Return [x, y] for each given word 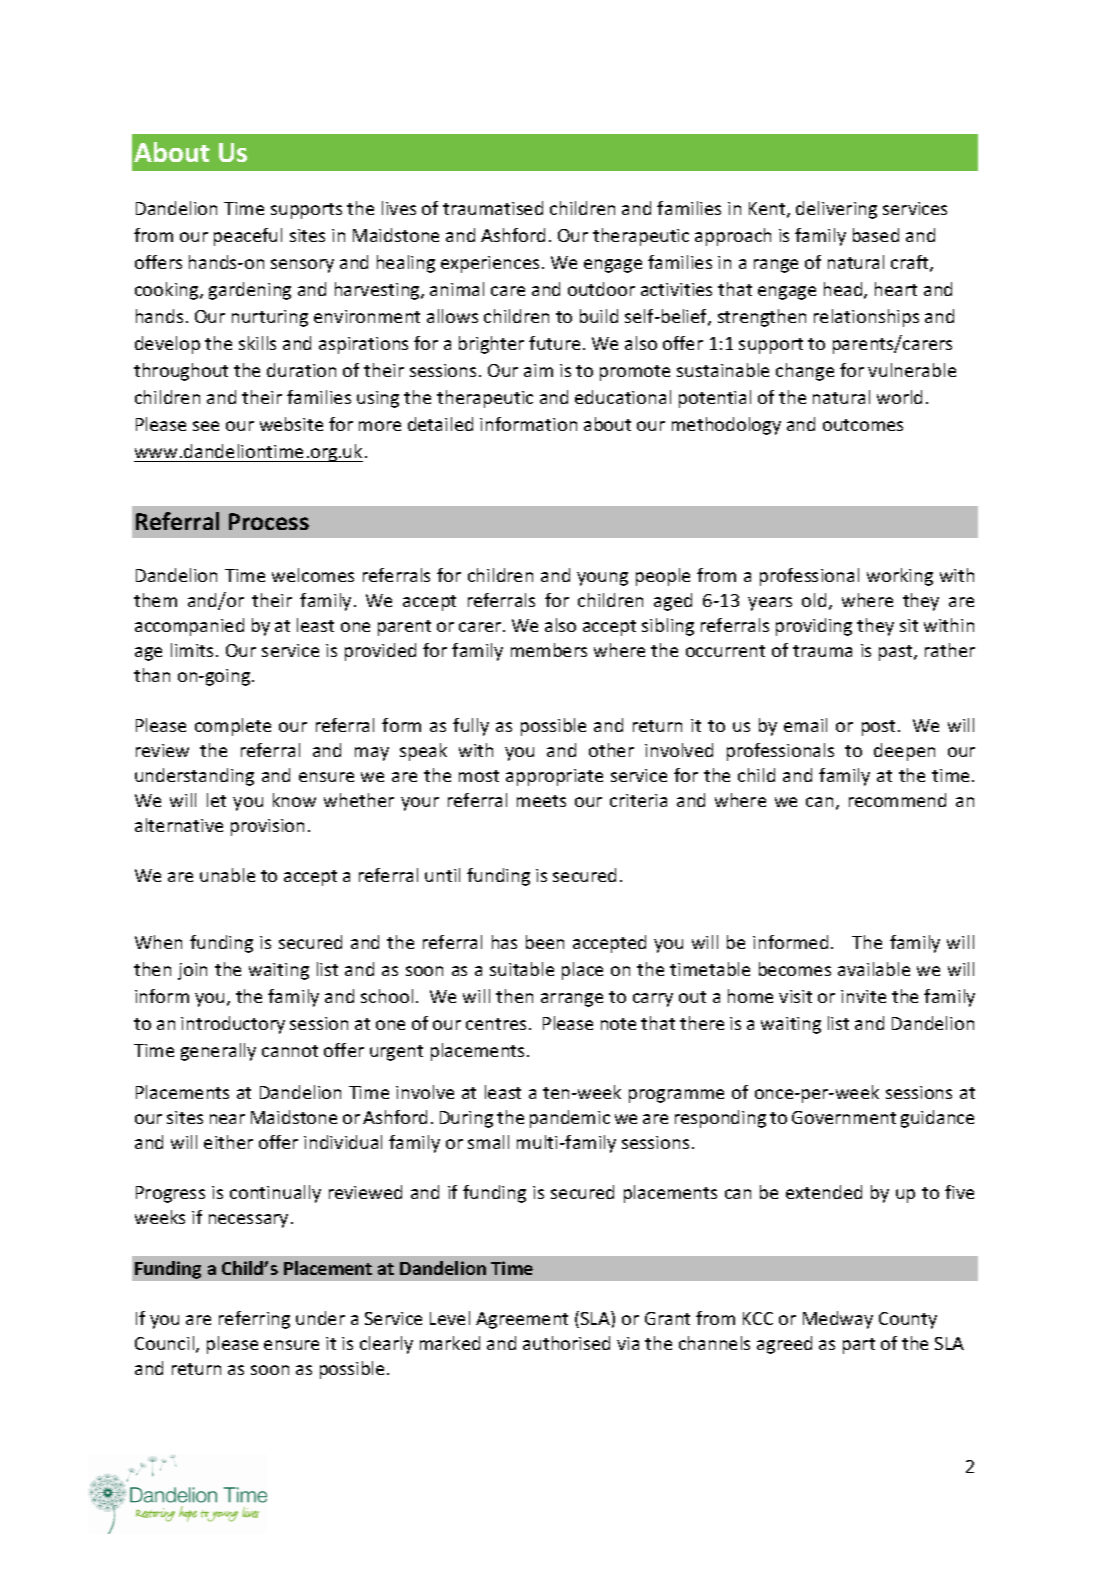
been [545, 942]
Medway [838, 1320]
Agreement [522, 1320]
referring [254, 1320]
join [192, 971]
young [602, 579]
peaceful [248, 237]
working [900, 577]
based [876, 235]
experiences [490, 264]
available [874, 969]
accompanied [189, 627]
